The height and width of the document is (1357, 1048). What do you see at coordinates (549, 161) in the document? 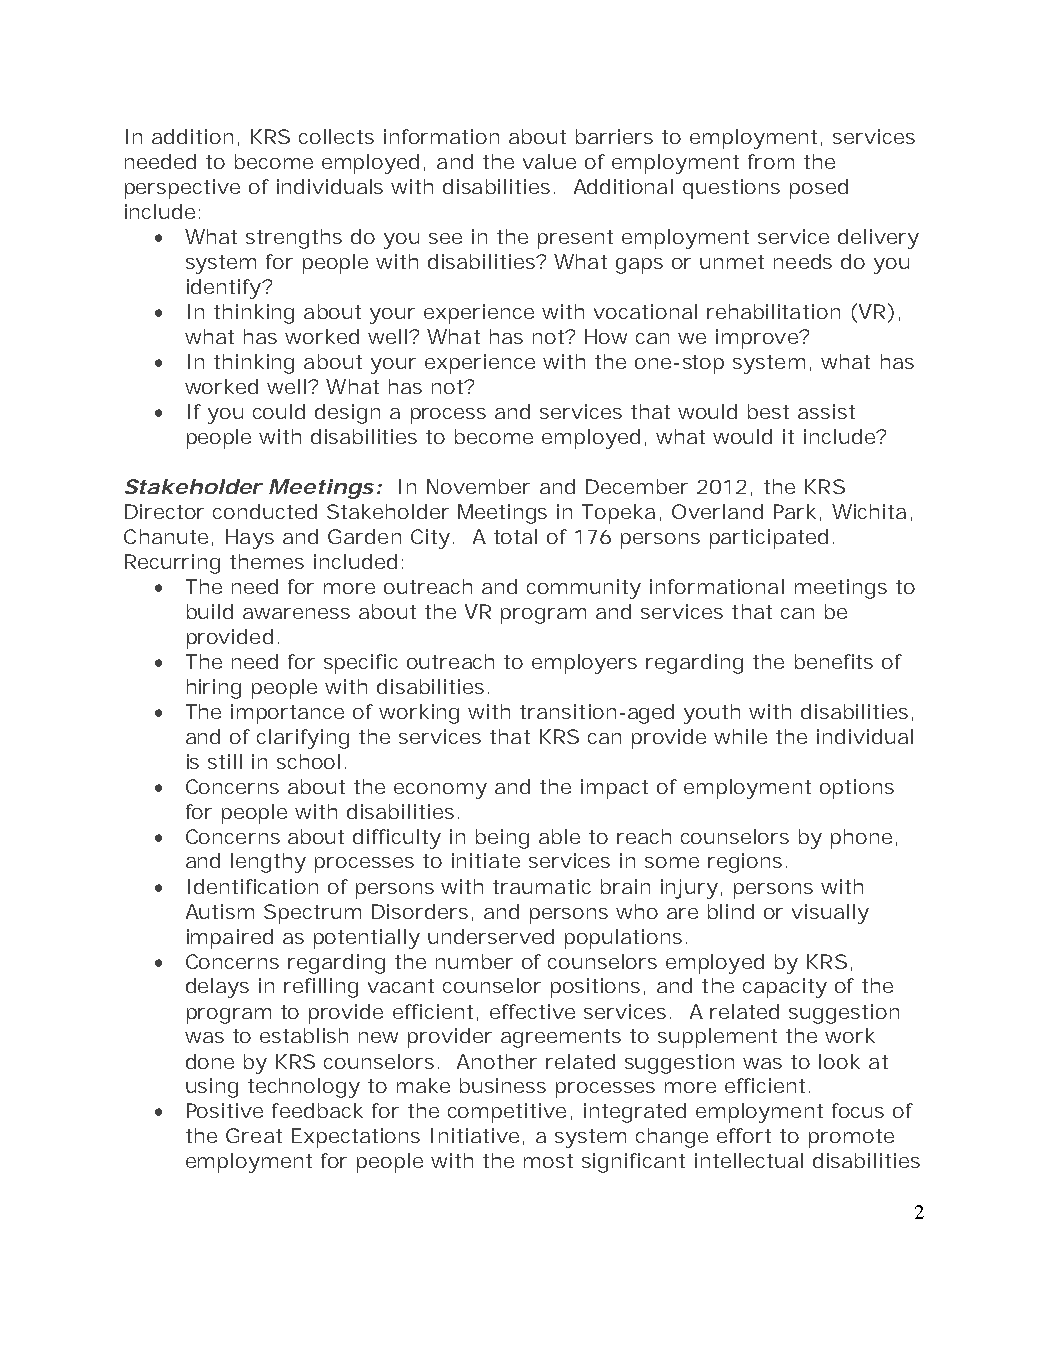
I see `value` at bounding box center [549, 161].
